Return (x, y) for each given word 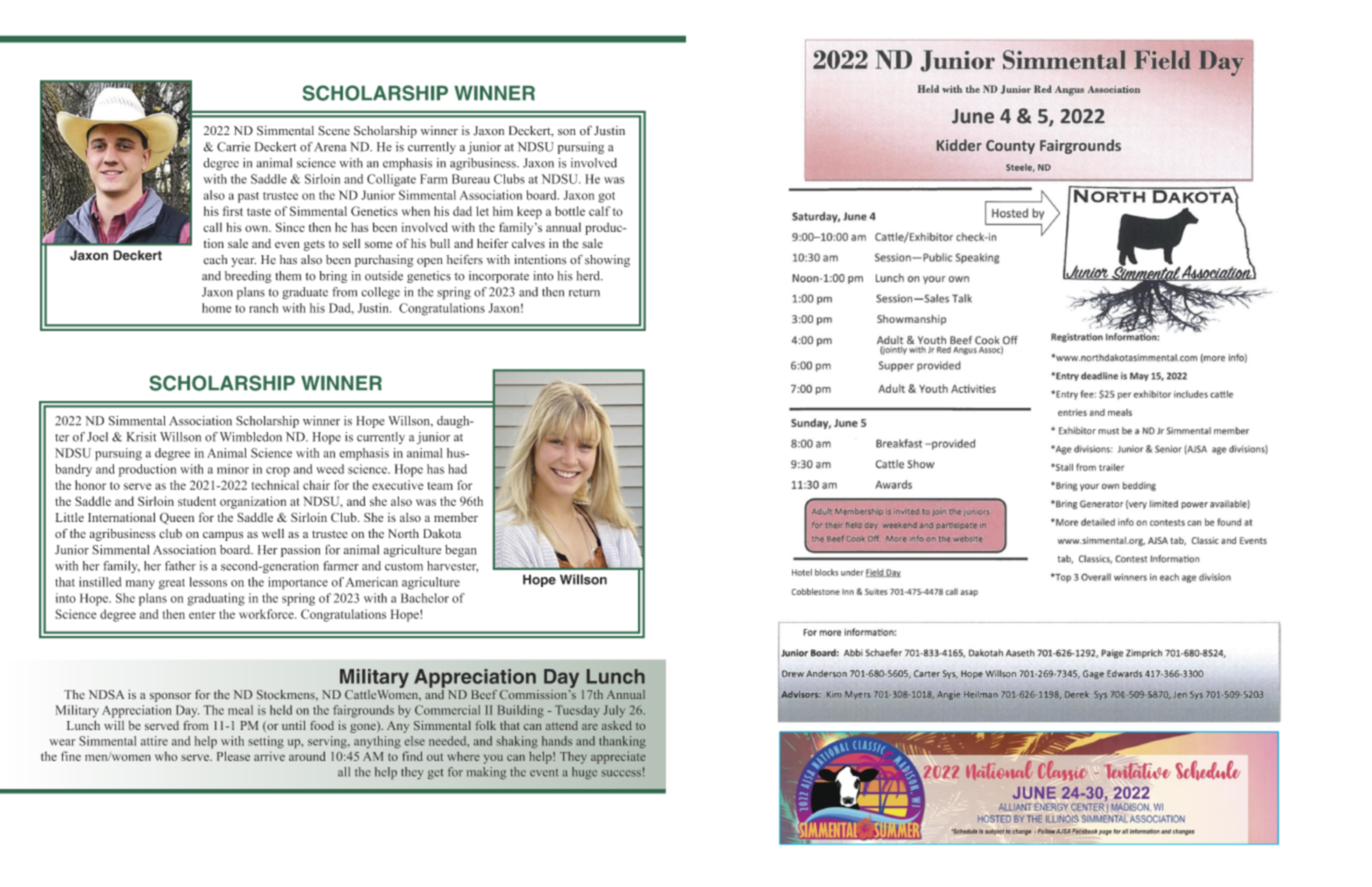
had (457, 469)
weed (330, 469)
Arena (330, 147)
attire (154, 741)
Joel (97, 437)
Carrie (233, 147)
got (606, 197)
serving (328, 742)
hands (557, 741)
